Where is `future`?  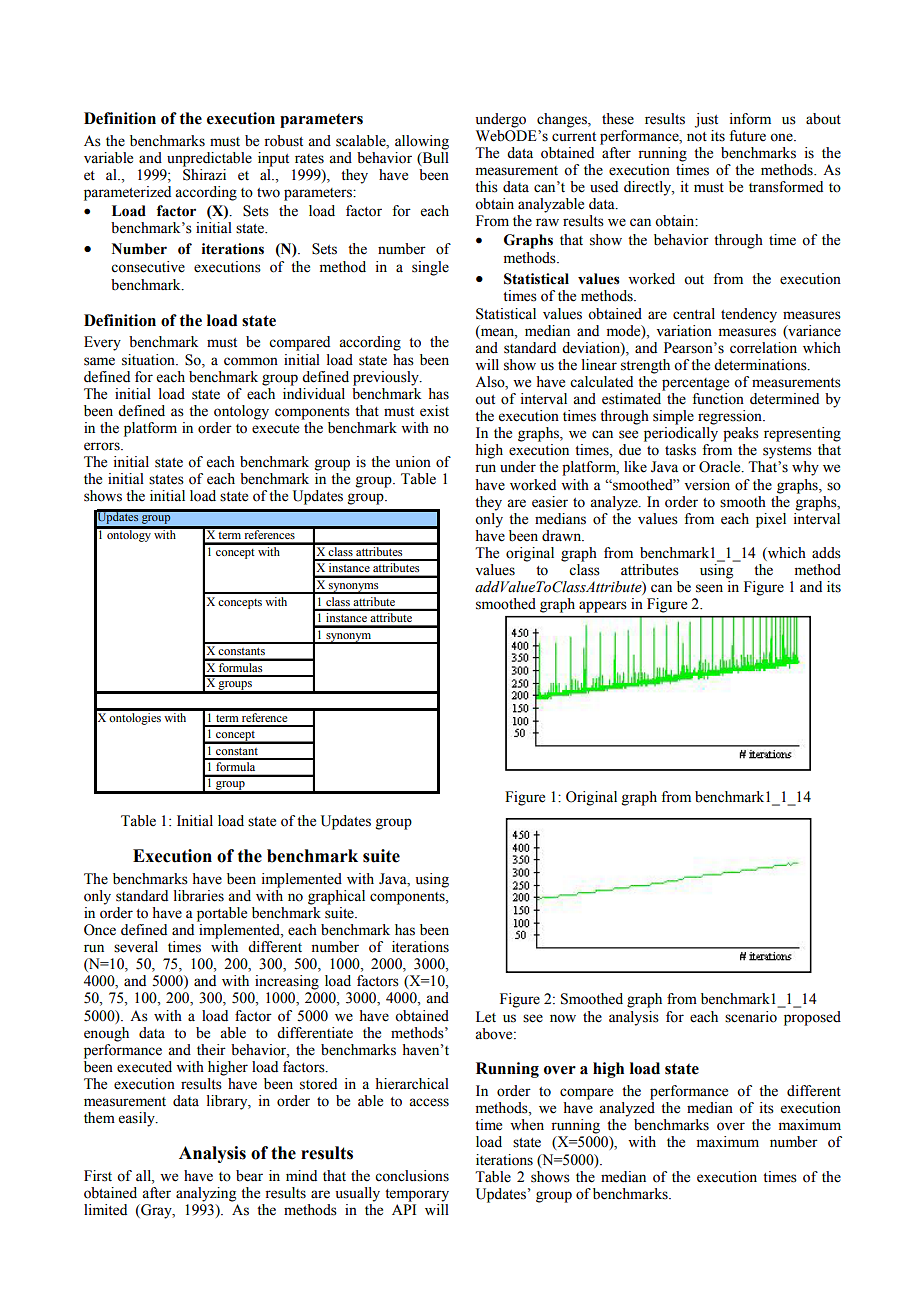 future is located at coordinates (747, 136).
